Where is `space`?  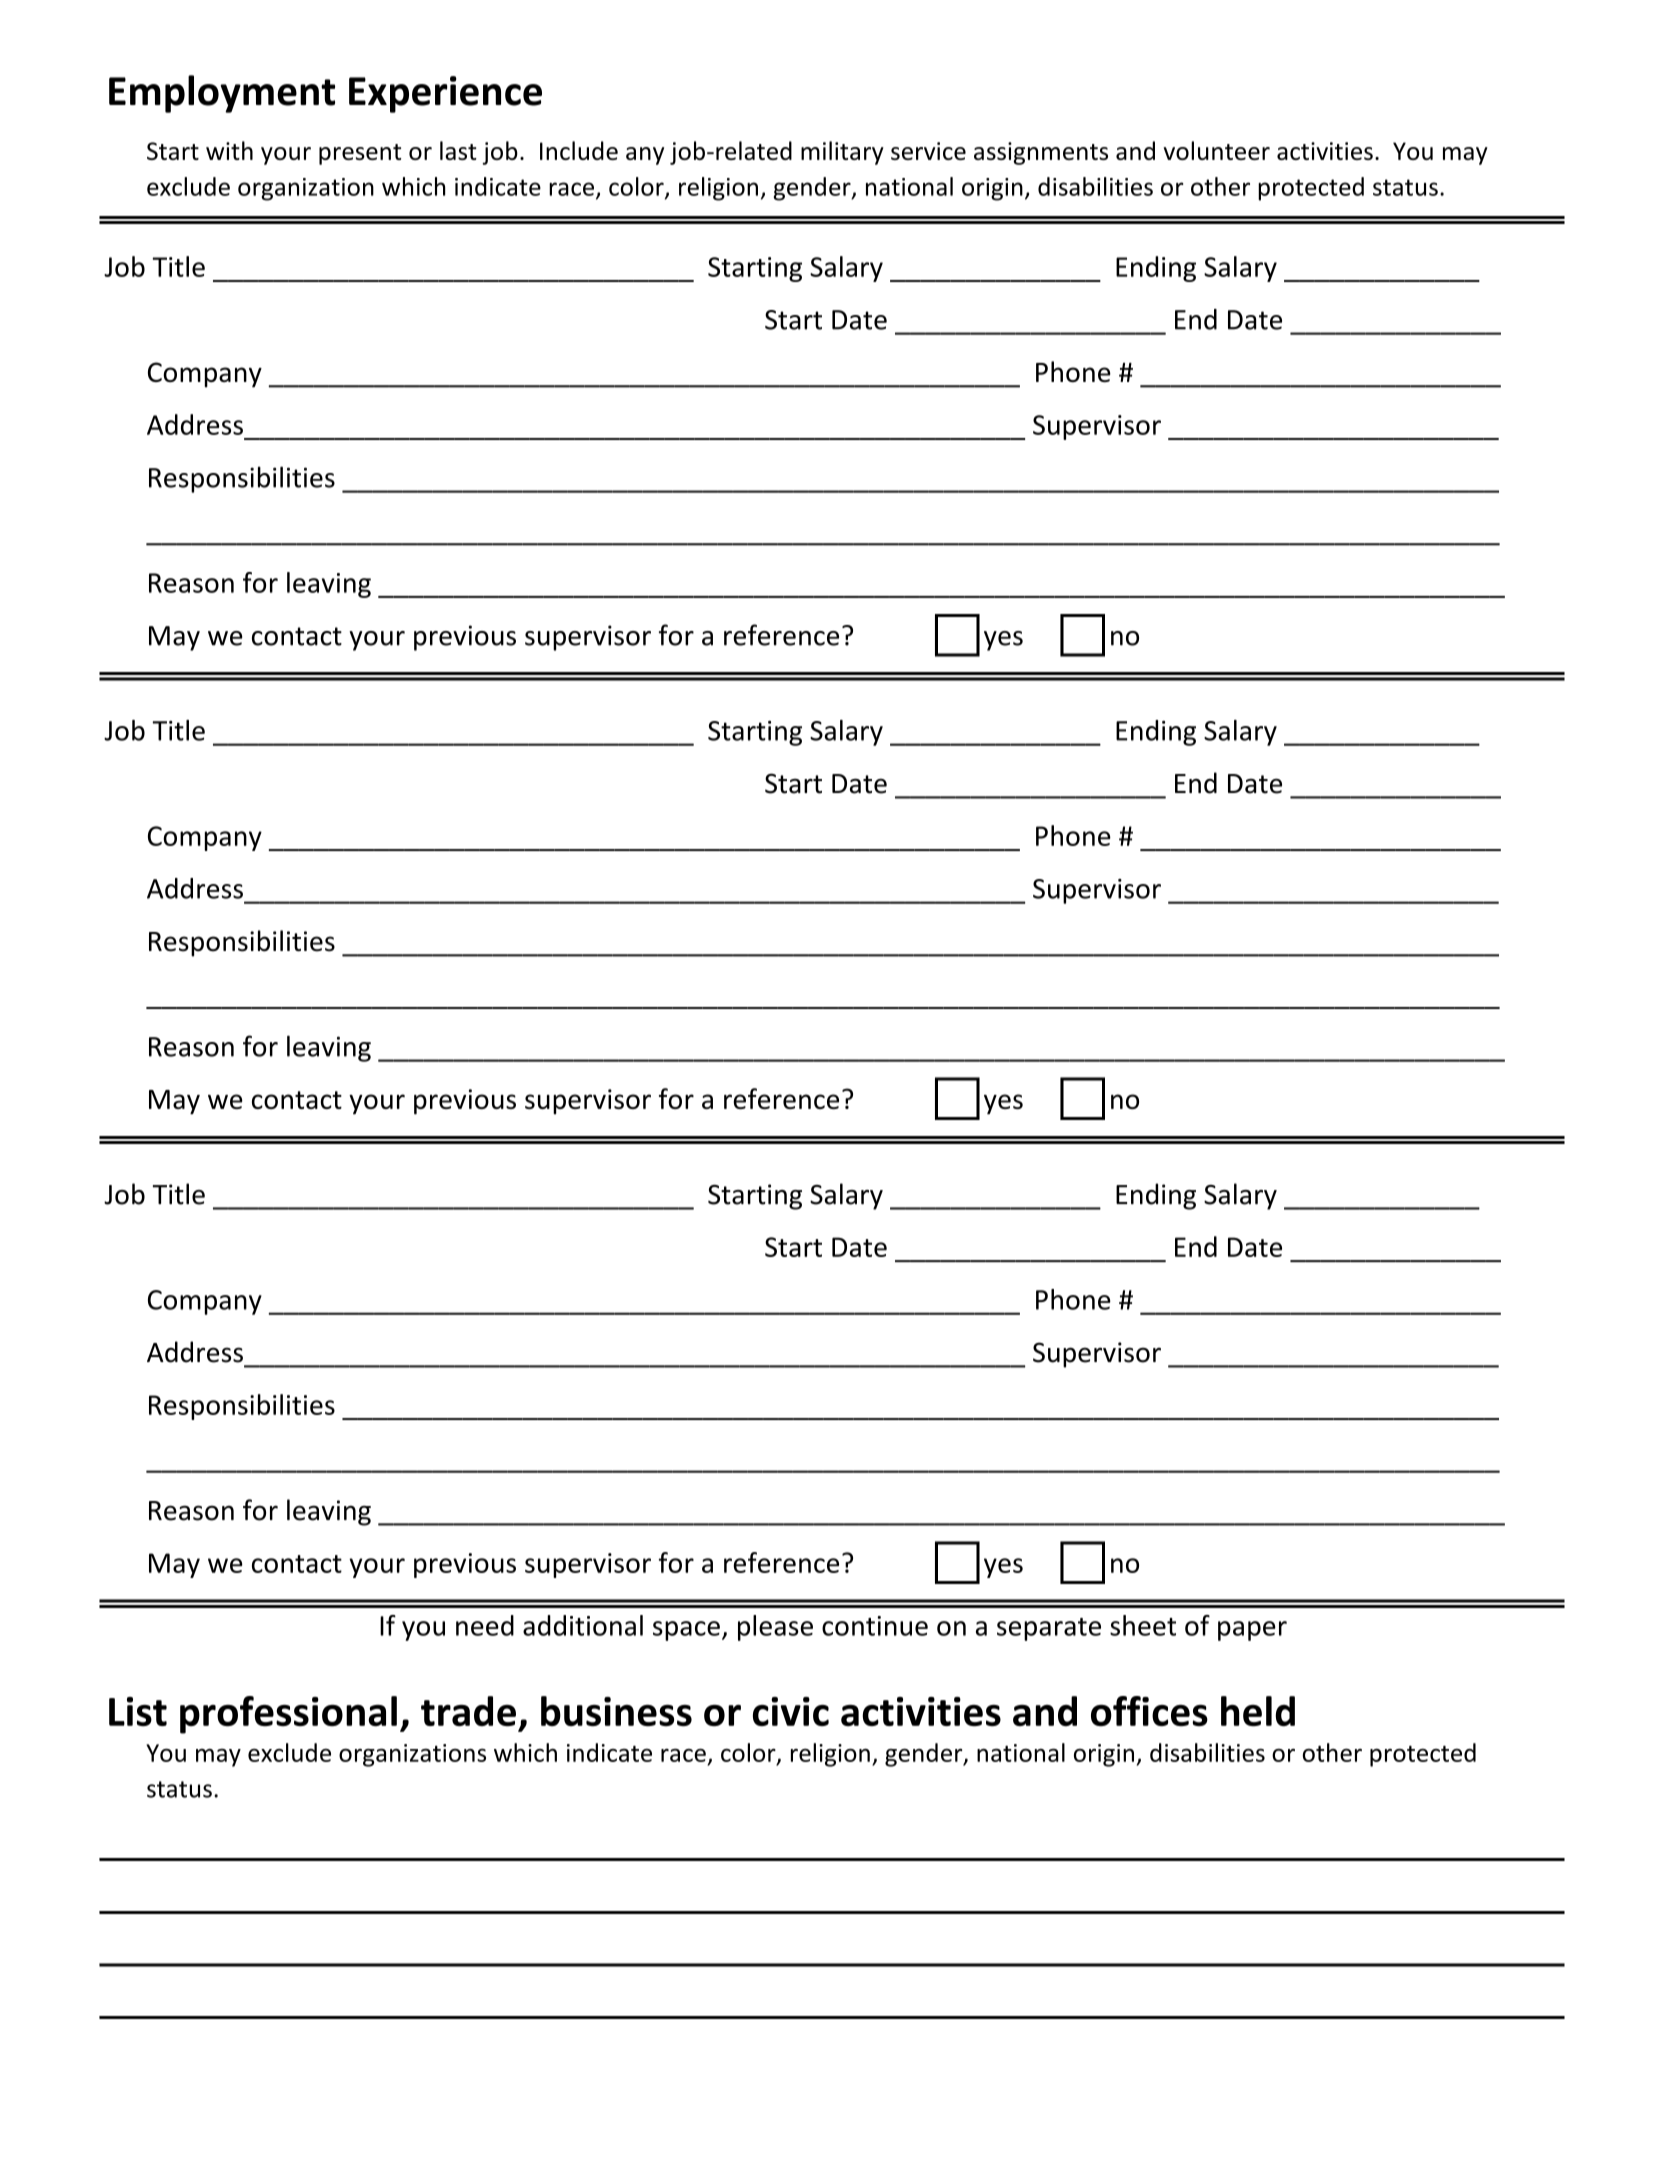
space is located at coordinates (686, 1631).
